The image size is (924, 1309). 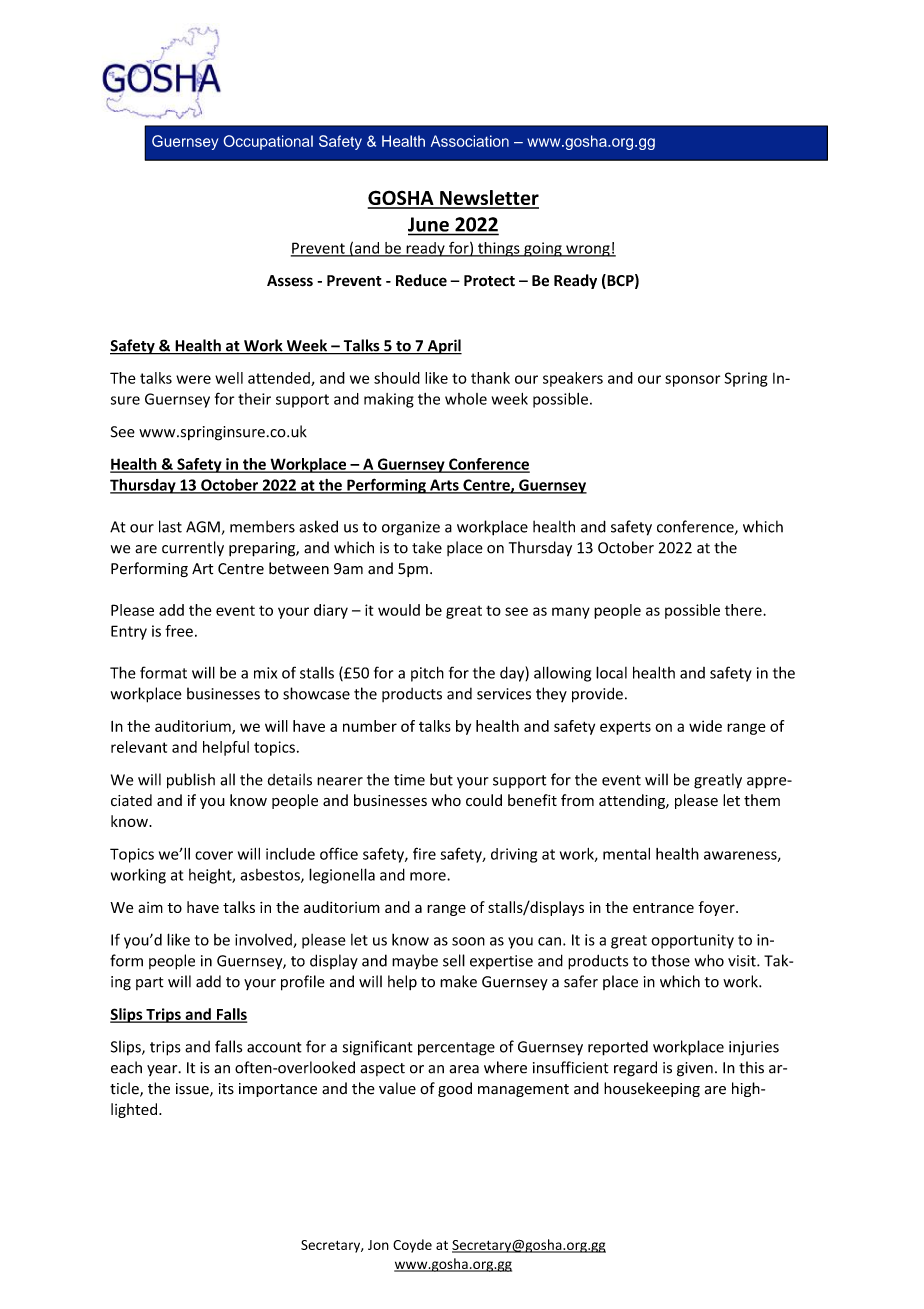 What do you see at coordinates (470, 141) in the screenshot?
I see `Association` at bounding box center [470, 141].
